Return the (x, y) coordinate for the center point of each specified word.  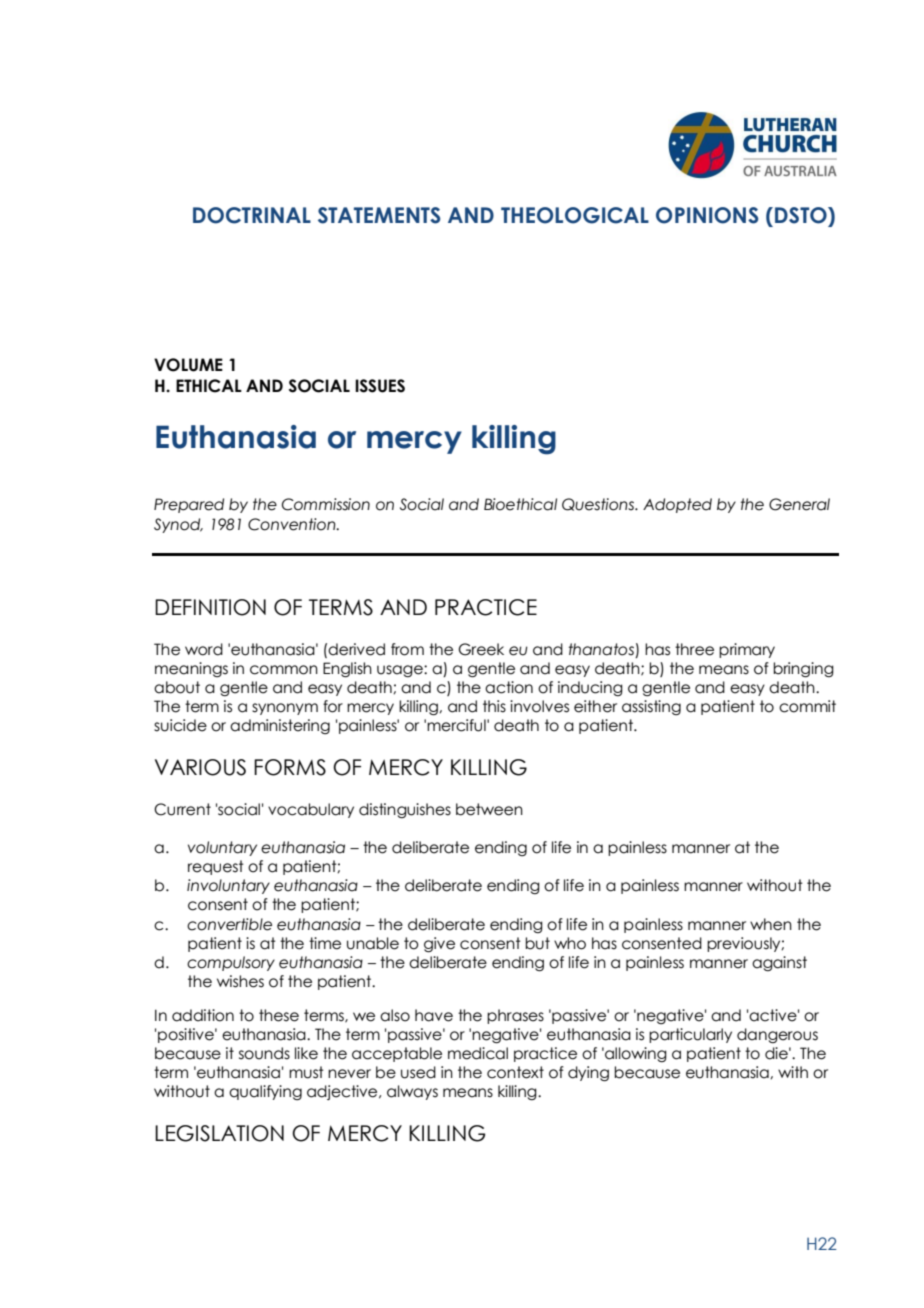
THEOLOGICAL (575, 215)
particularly (690, 1035)
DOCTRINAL (252, 215)
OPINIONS (707, 215)
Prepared (189, 505)
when (771, 924)
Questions (599, 504)
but (537, 943)
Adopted (677, 505)
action (509, 687)
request (216, 867)
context (515, 1072)
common (284, 670)
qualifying (265, 1092)
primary (747, 650)
